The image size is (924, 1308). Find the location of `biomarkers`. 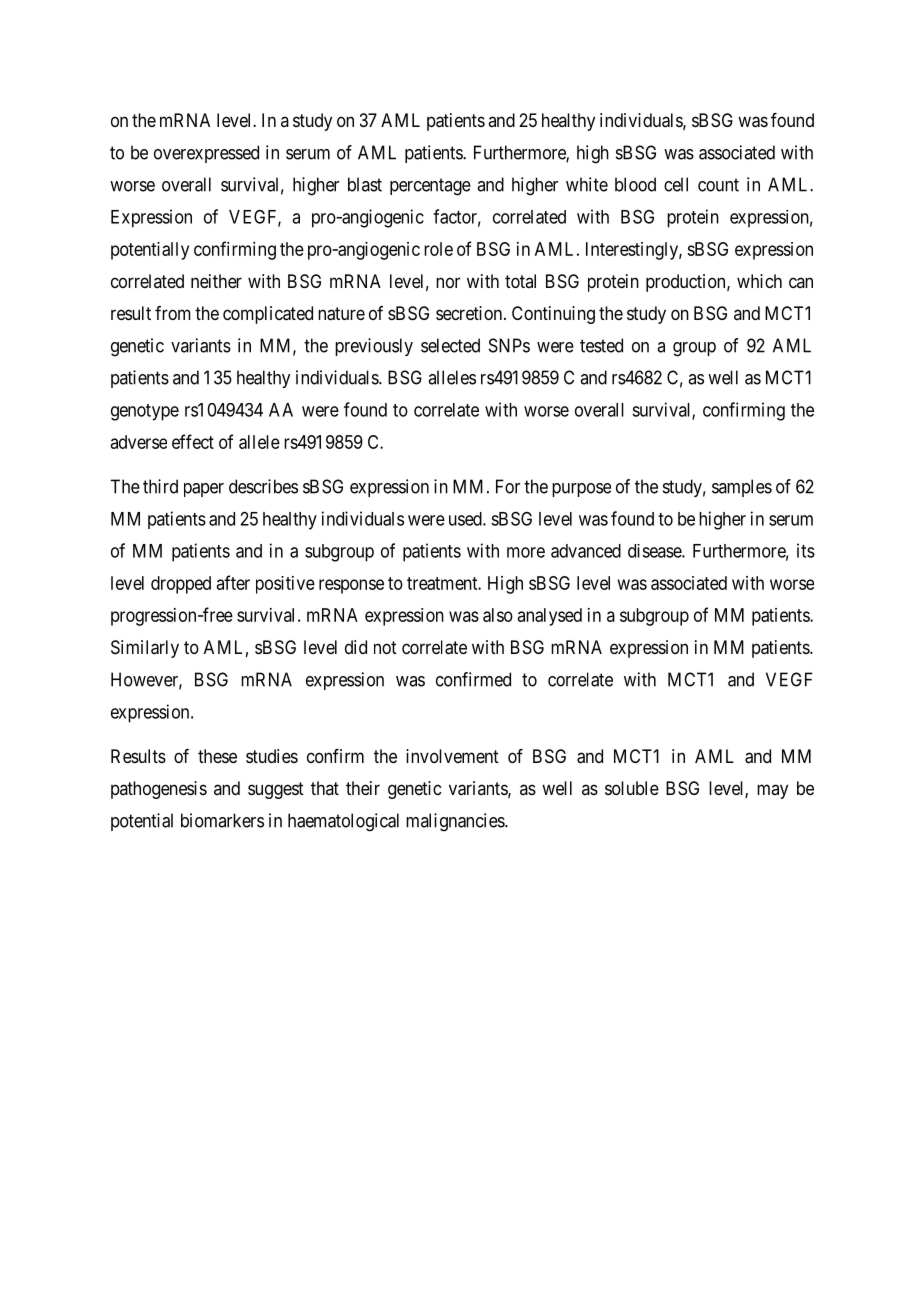

biomarkers is located at coordinates (222, 820).
